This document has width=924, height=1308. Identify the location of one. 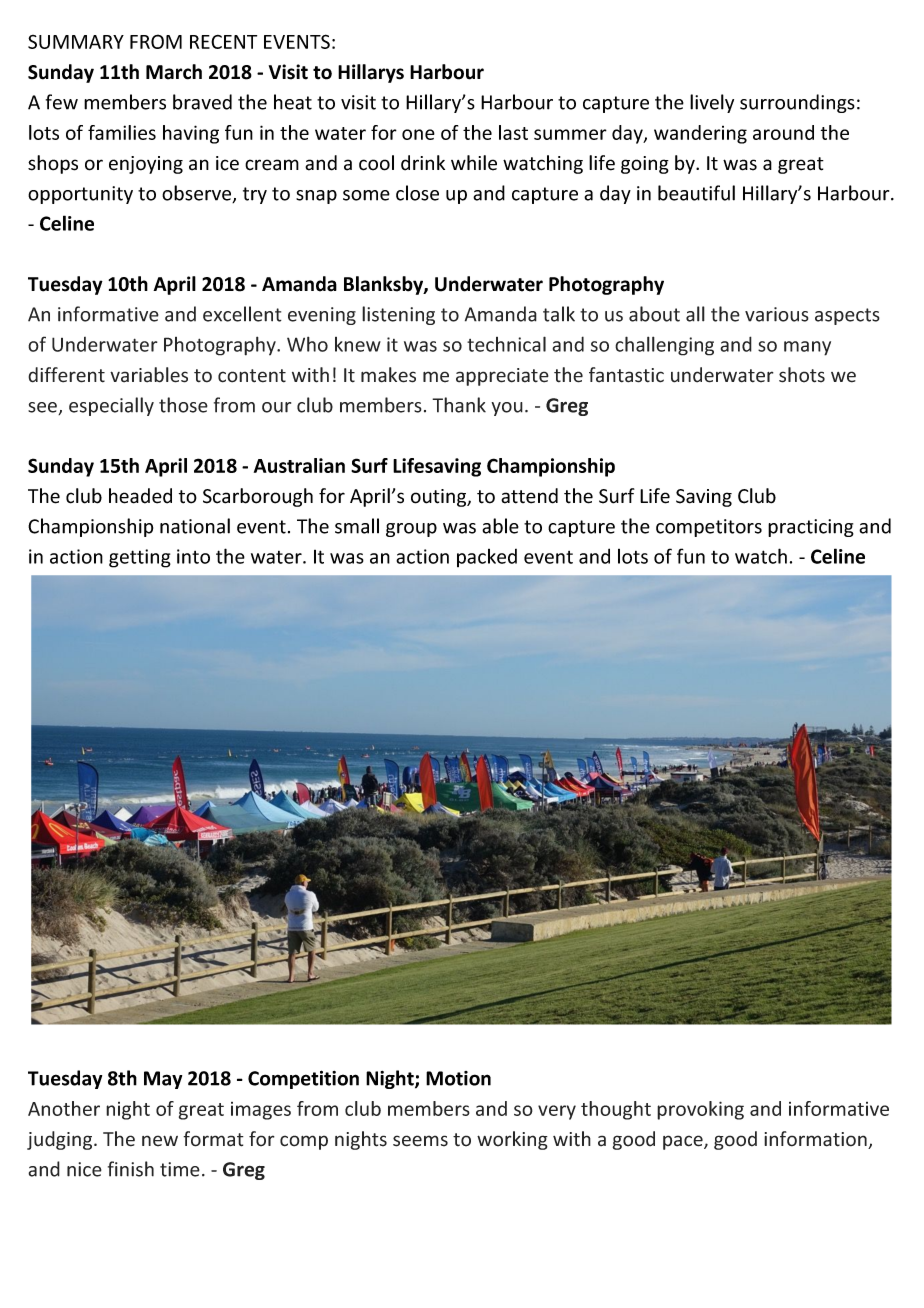
(418, 134).
